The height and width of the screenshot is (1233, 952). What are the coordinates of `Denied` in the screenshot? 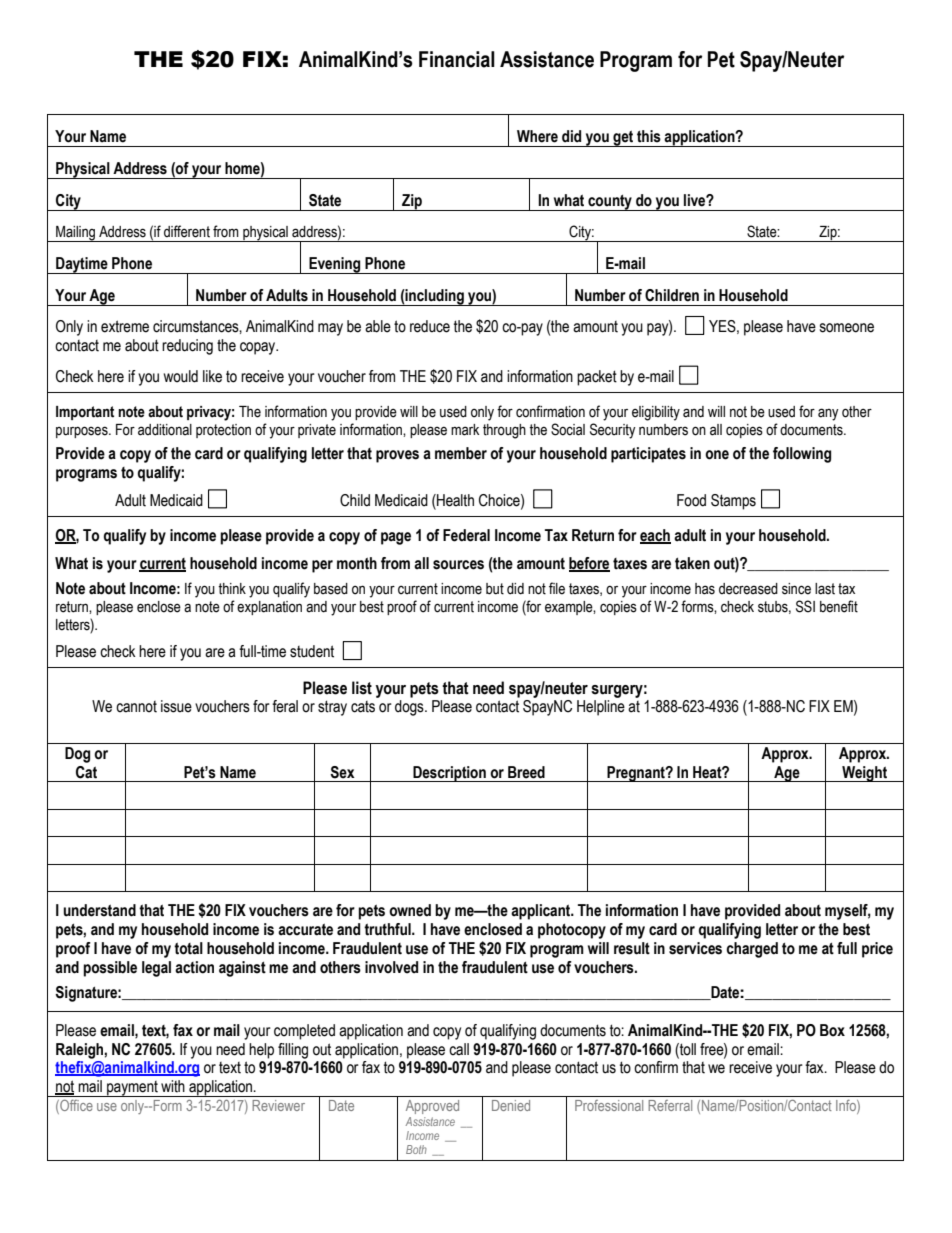 It's located at (511, 1105).
